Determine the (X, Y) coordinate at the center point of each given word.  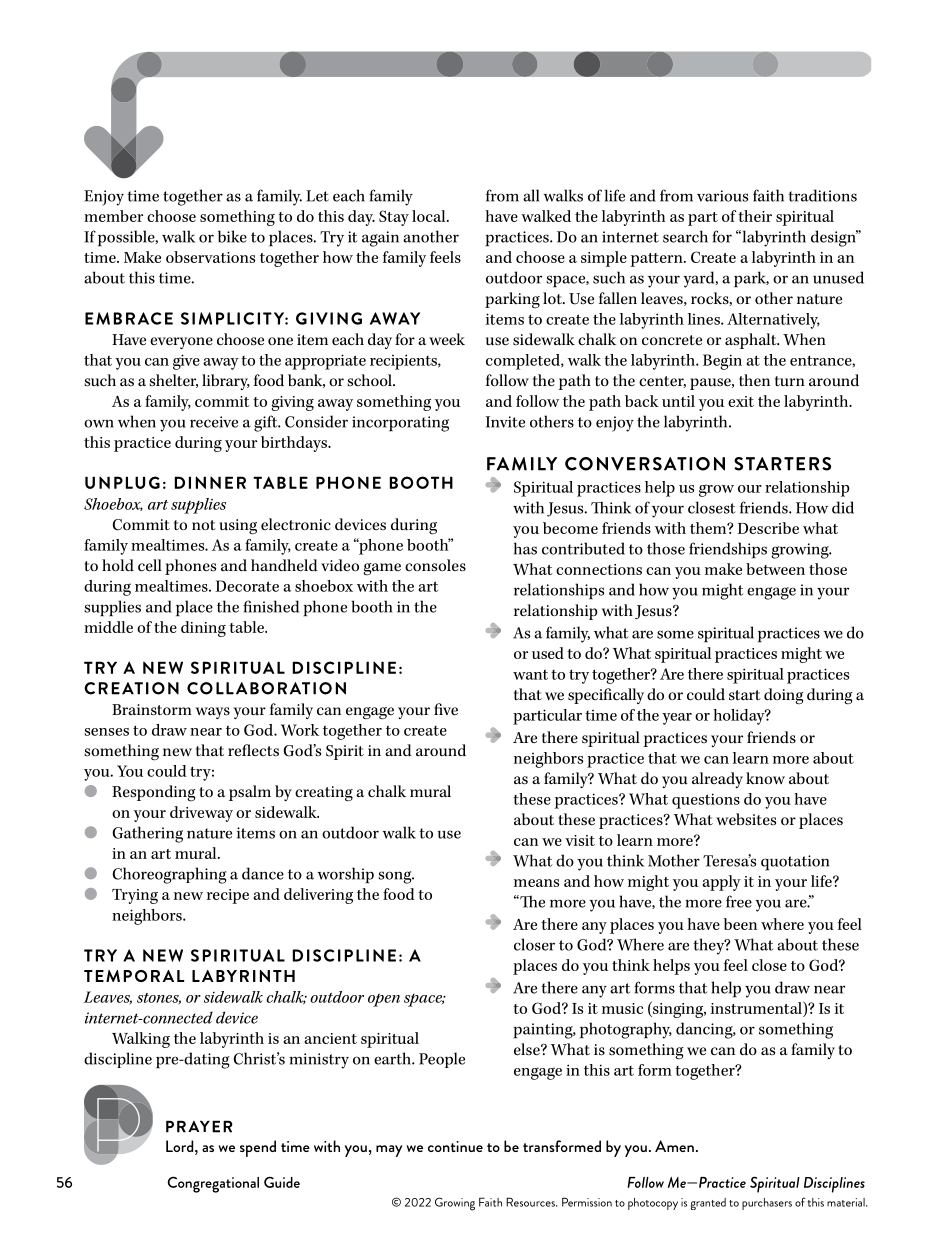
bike (232, 236)
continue (455, 1146)
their (755, 216)
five (446, 709)
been (740, 924)
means (536, 883)
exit (741, 401)
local (430, 216)
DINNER (210, 482)
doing (784, 696)
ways (213, 713)
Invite (505, 422)
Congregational (213, 1184)
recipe (228, 896)
